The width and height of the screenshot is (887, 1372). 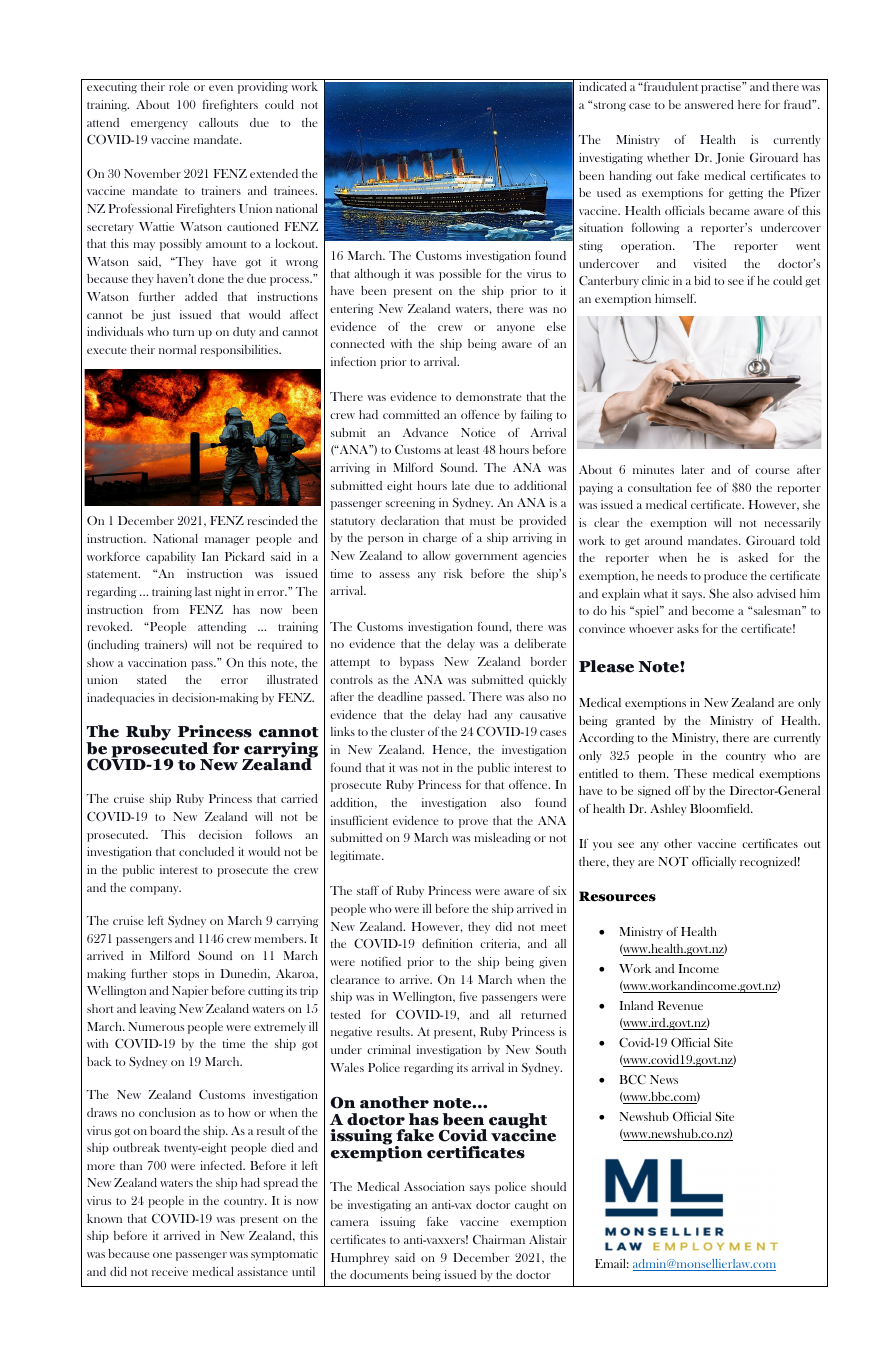 What do you see at coordinates (688, 628) in the screenshot?
I see `asks` at bounding box center [688, 628].
